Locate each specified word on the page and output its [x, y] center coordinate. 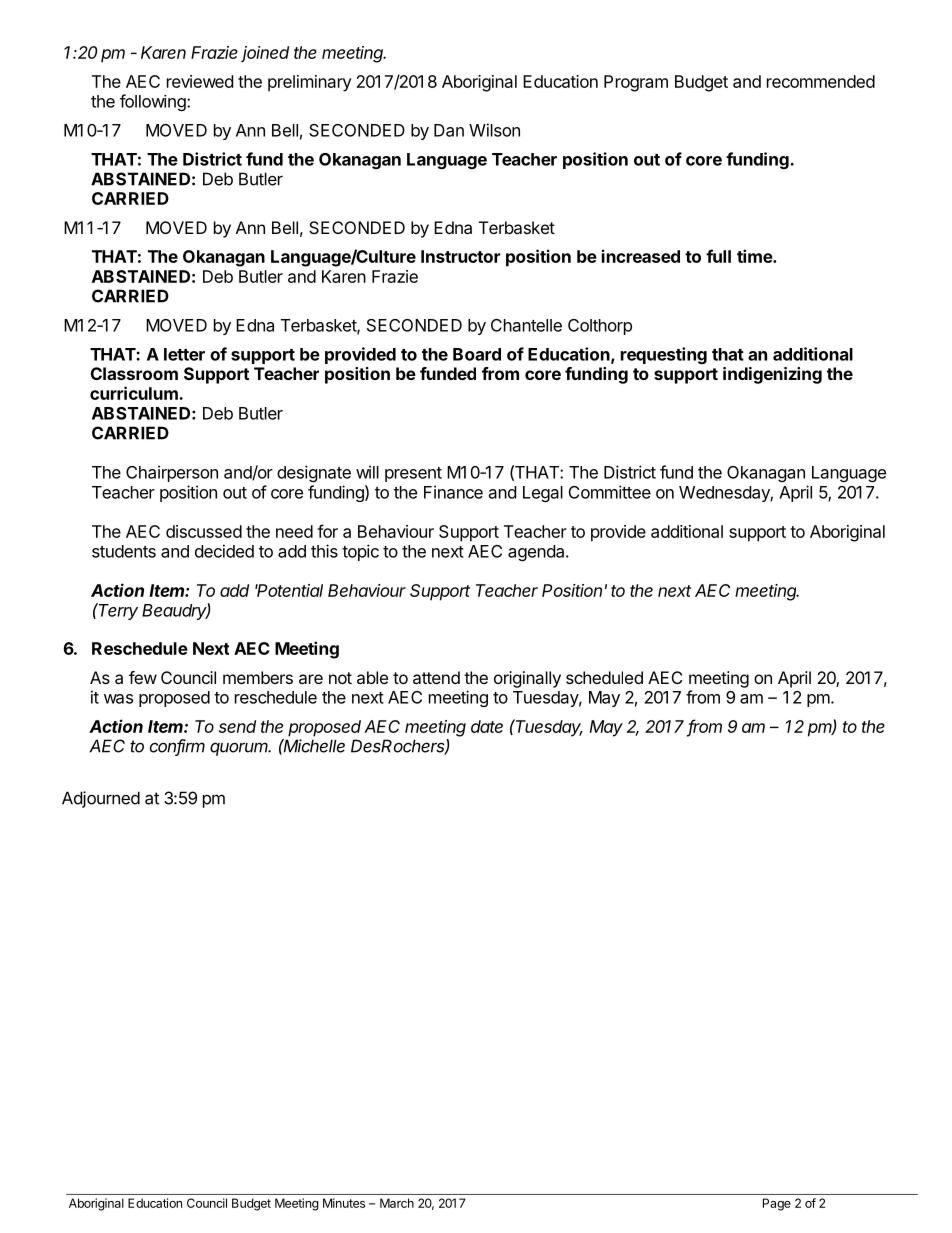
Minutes [344, 1203]
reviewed [200, 81]
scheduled [604, 677]
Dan [449, 130]
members [258, 677]
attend [436, 677]
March [397, 1203]
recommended [821, 81]
